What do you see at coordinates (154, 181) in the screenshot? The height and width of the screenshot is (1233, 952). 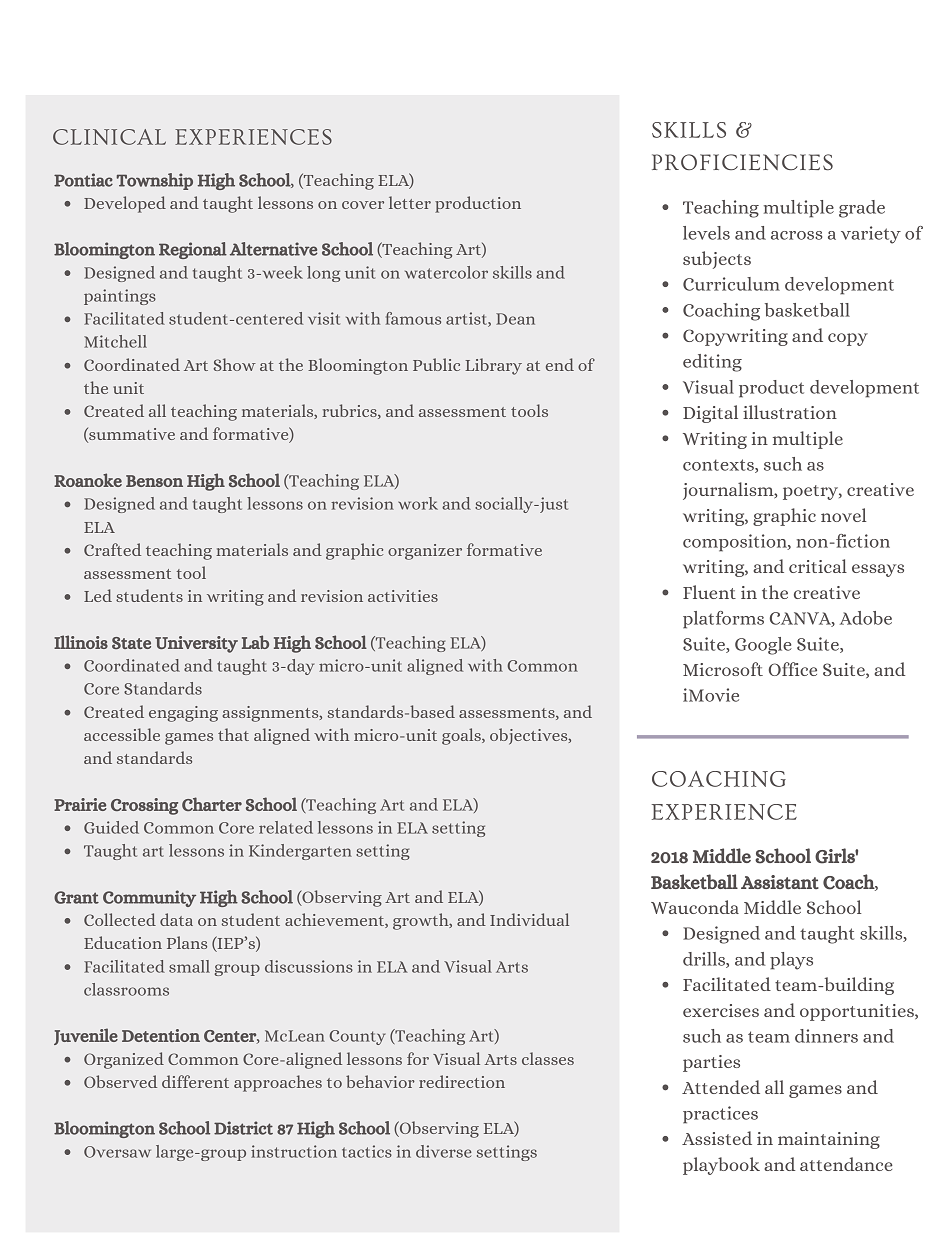 I see `Township` at bounding box center [154, 181].
